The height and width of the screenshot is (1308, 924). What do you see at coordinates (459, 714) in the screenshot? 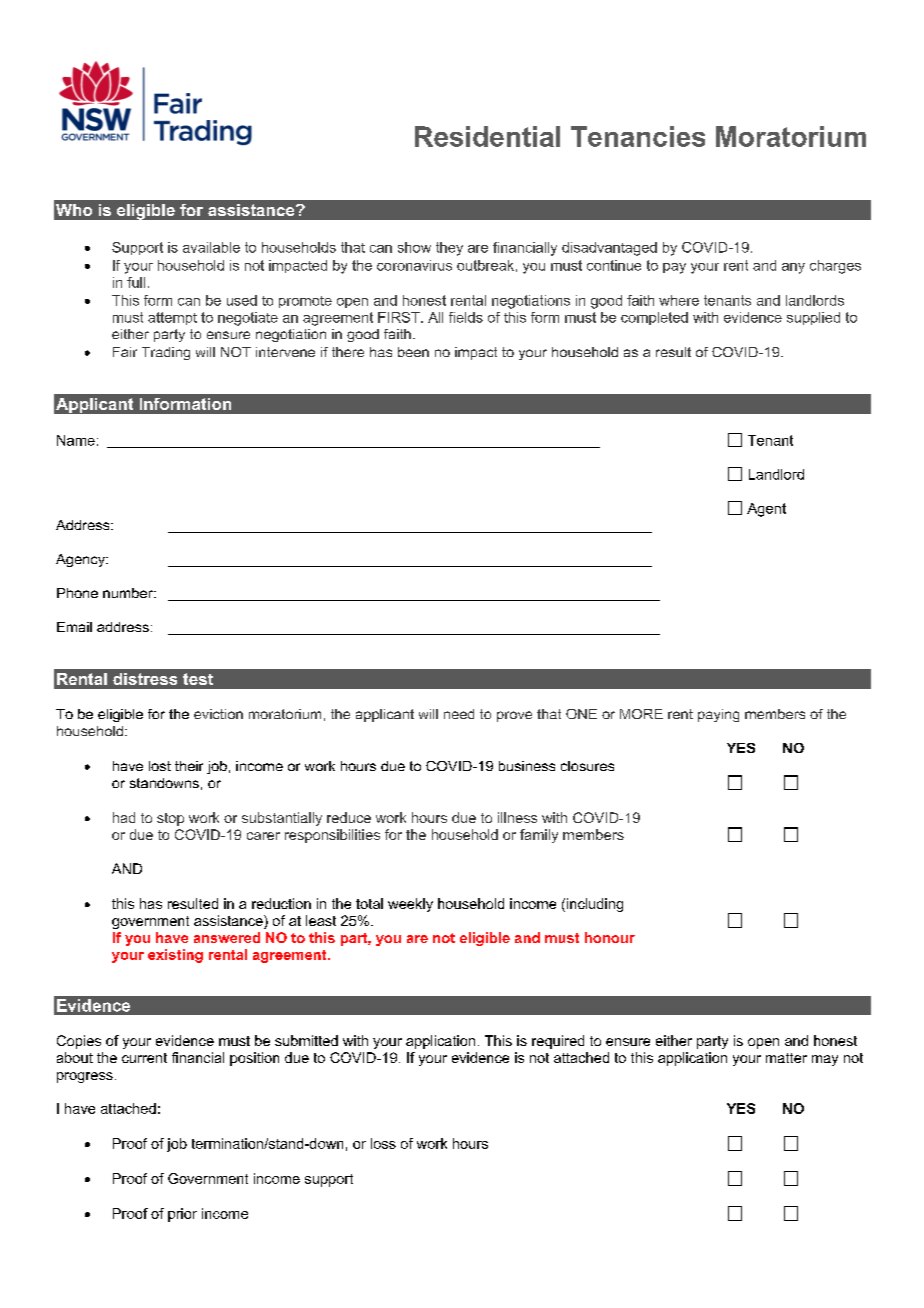
I see `need` at bounding box center [459, 714].
